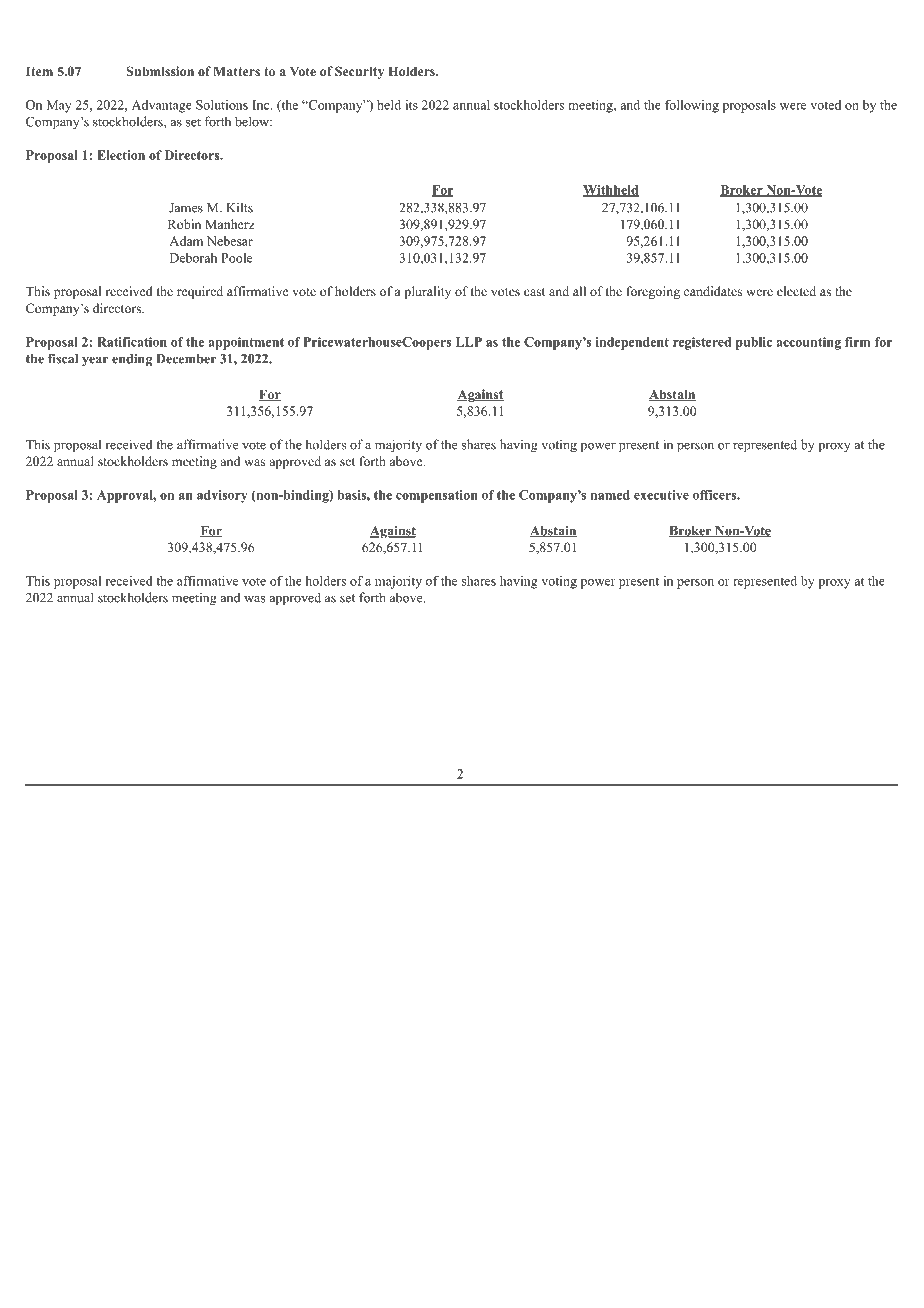  What do you see at coordinates (160, 71) in the screenshot?
I see `Submission` at bounding box center [160, 71].
